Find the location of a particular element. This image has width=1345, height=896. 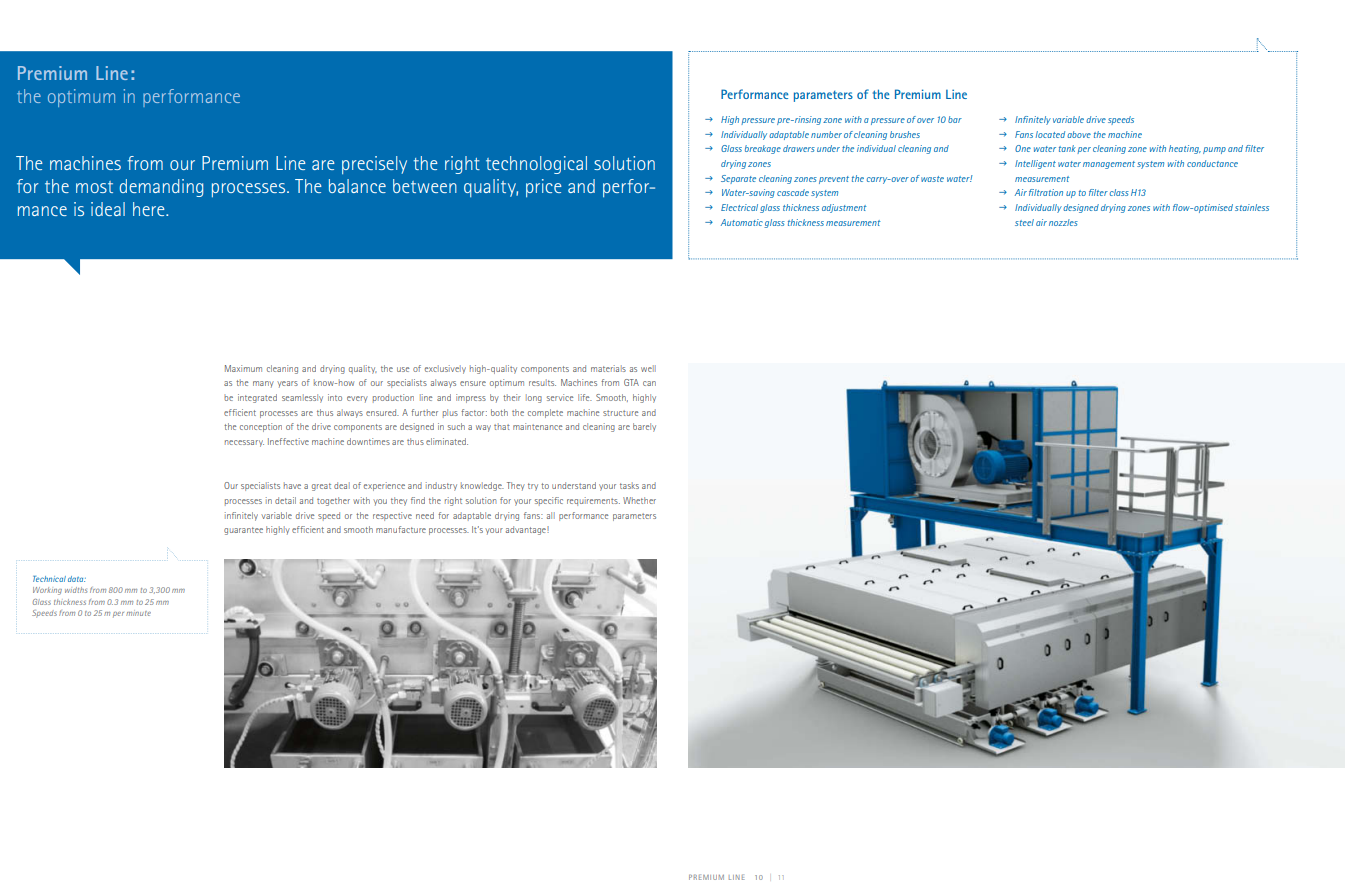

minute is located at coordinates (138, 613).
